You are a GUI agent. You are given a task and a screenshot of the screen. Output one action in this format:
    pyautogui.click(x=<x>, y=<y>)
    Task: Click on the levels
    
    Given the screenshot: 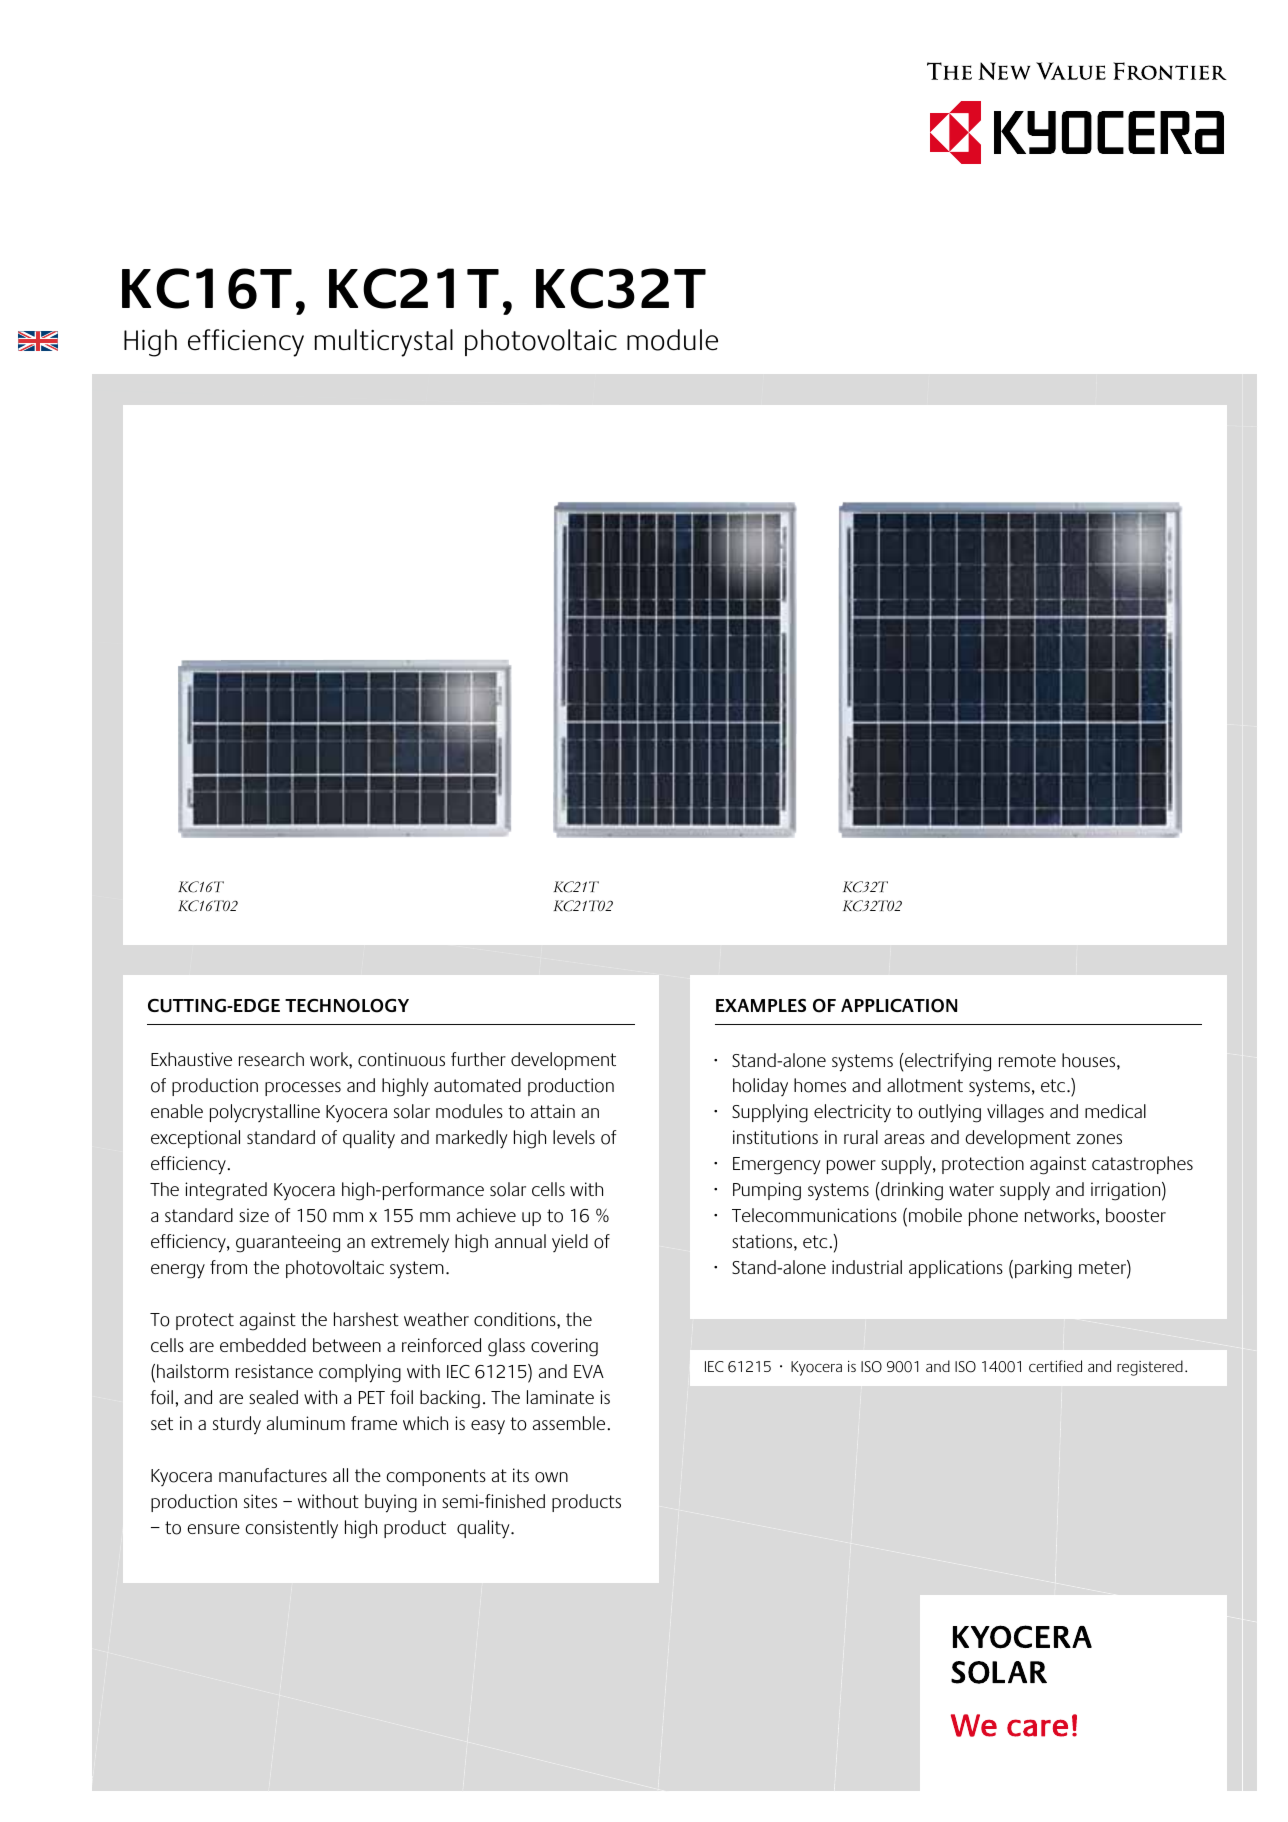 What is the action you would take?
    pyautogui.click(x=574, y=1137)
